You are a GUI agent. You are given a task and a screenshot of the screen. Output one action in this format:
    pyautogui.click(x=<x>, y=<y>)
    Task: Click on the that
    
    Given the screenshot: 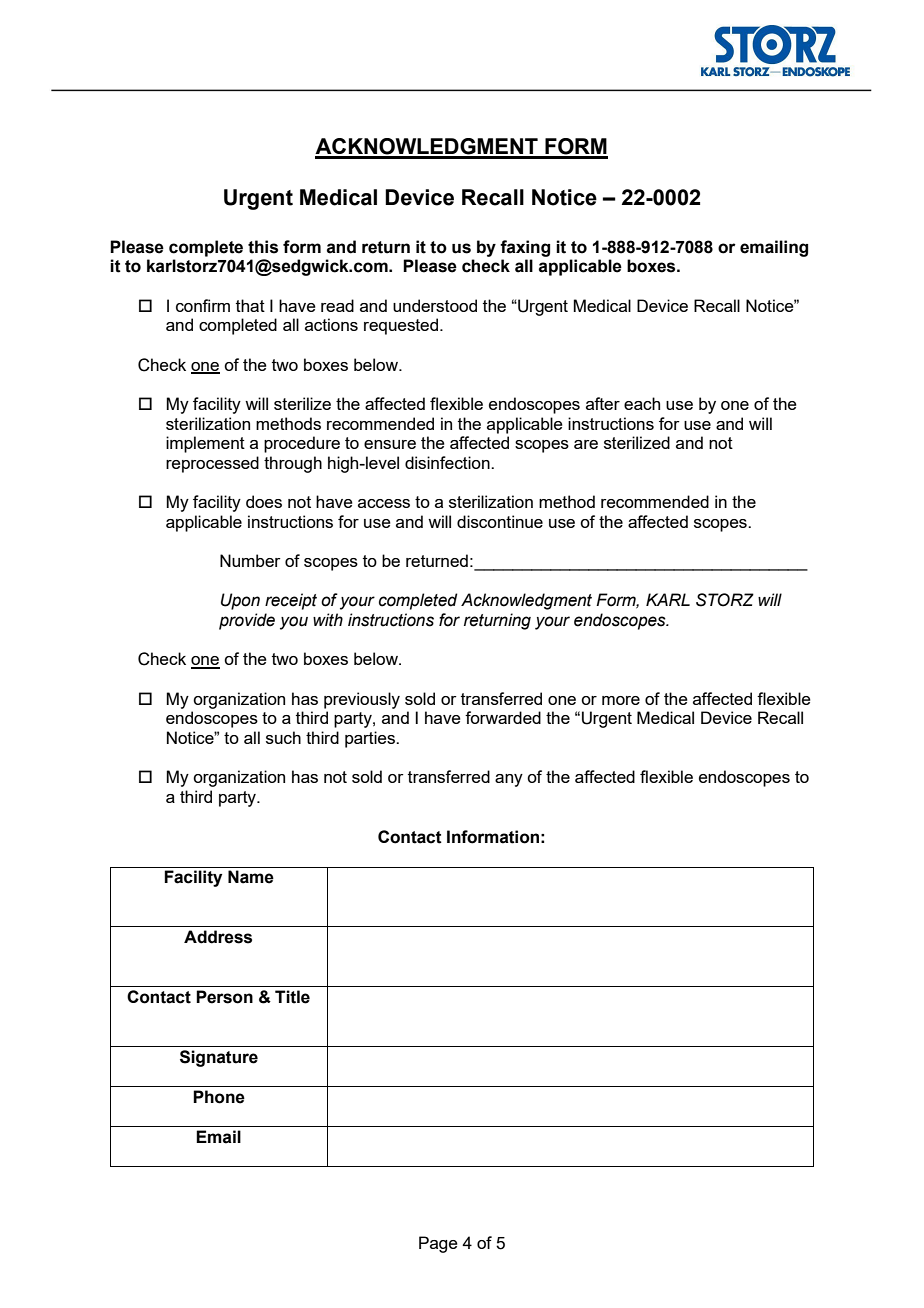 What is the action you would take?
    pyautogui.click(x=250, y=305)
